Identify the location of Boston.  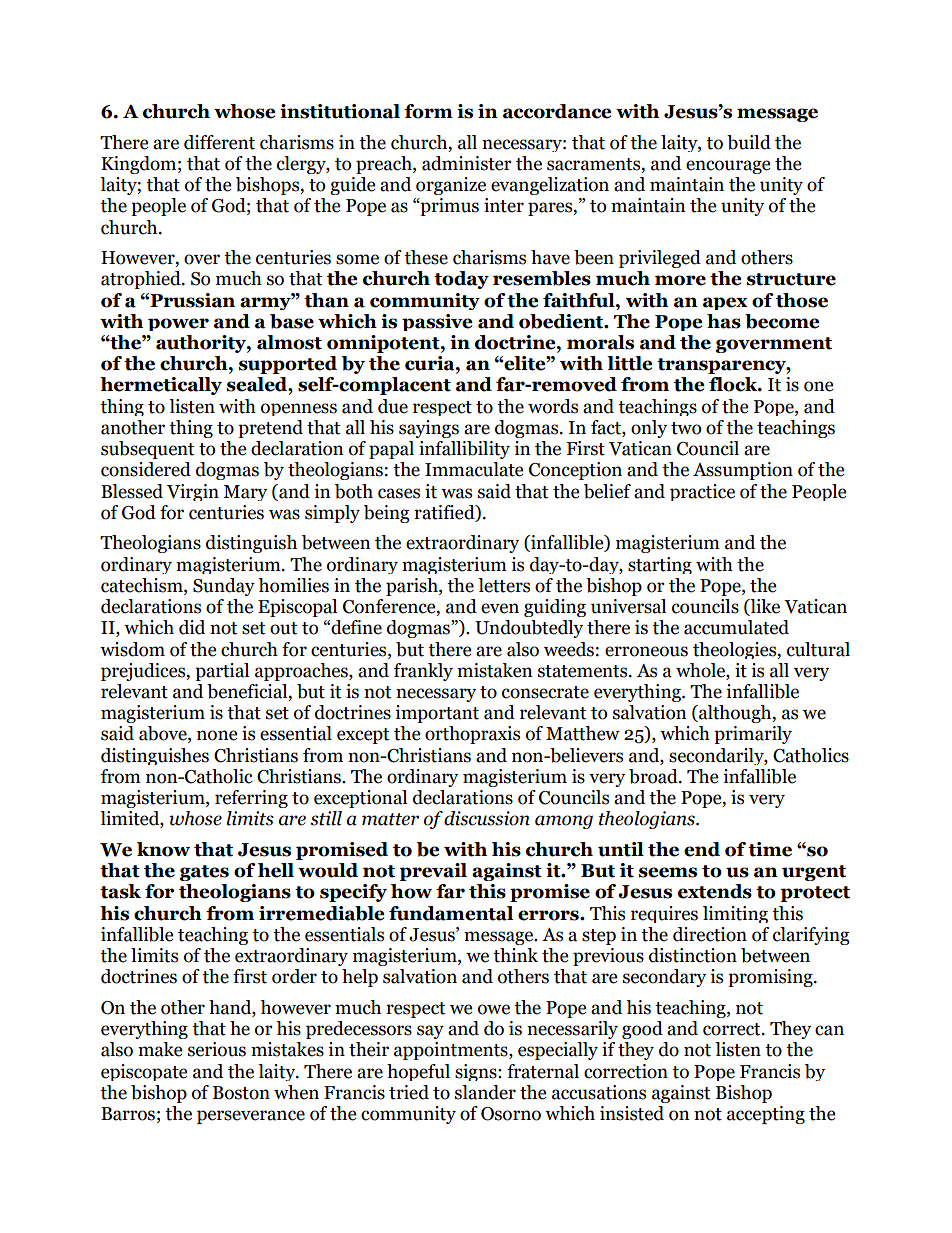
(241, 1093).
